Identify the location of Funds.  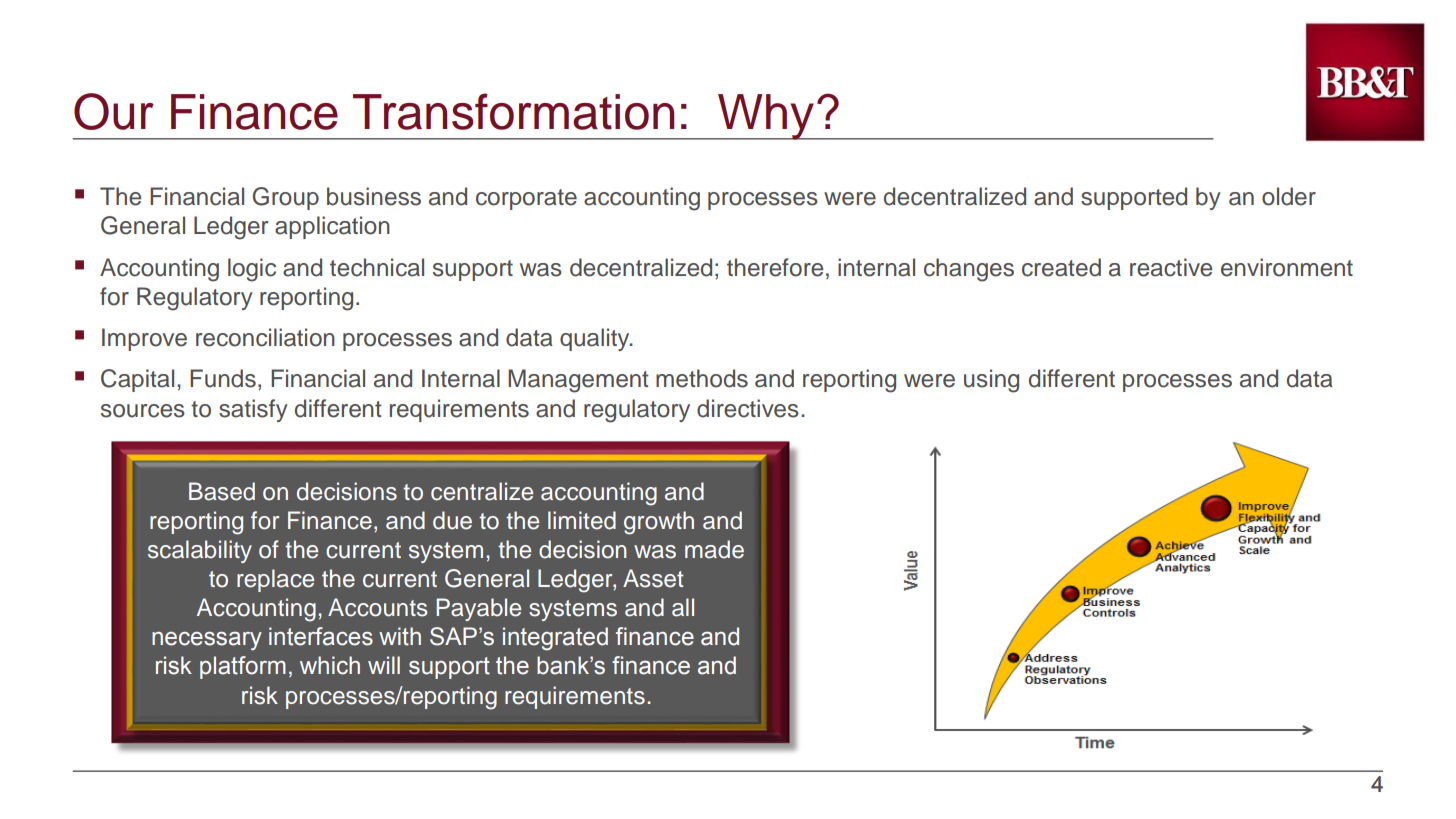
(223, 378).
